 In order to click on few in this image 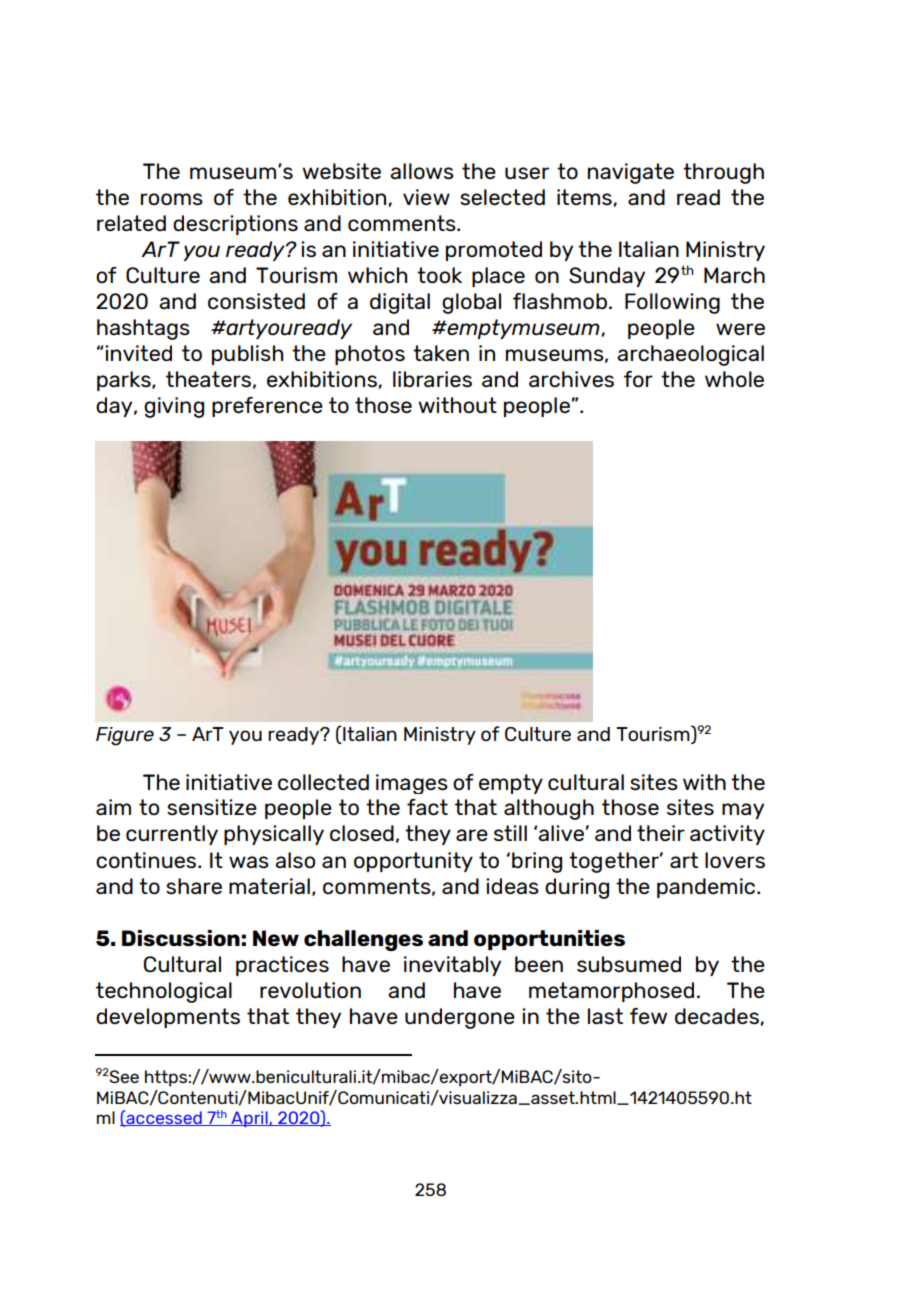, I will do `click(648, 1016)`.
